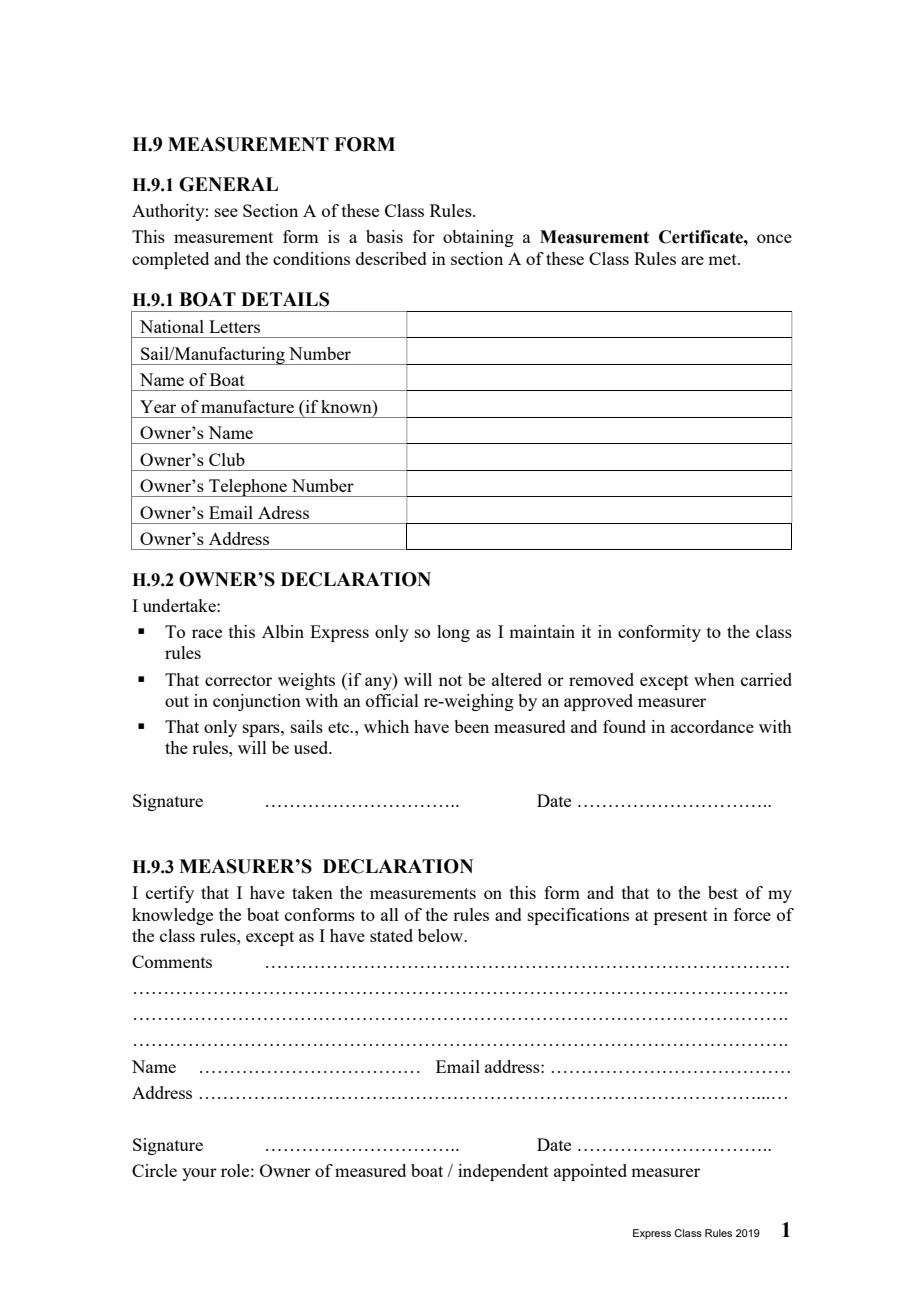  What do you see at coordinates (390, 914) in the screenshot?
I see `all` at bounding box center [390, 914].
